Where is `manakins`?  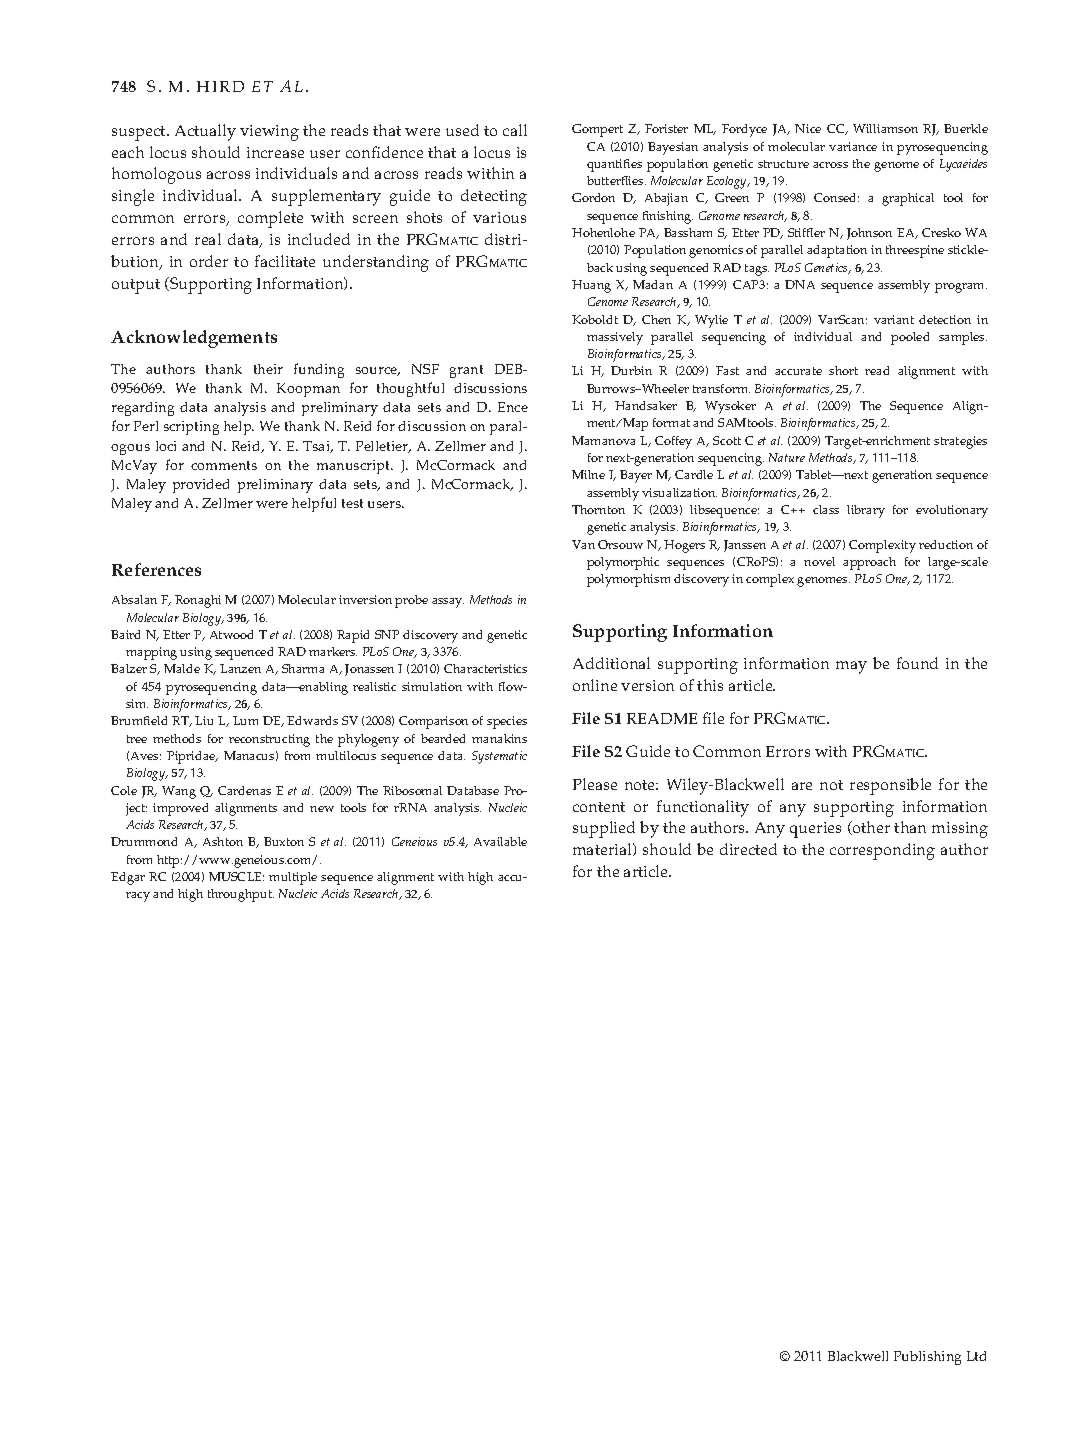
manakins is located at coordinates (499, 738).
